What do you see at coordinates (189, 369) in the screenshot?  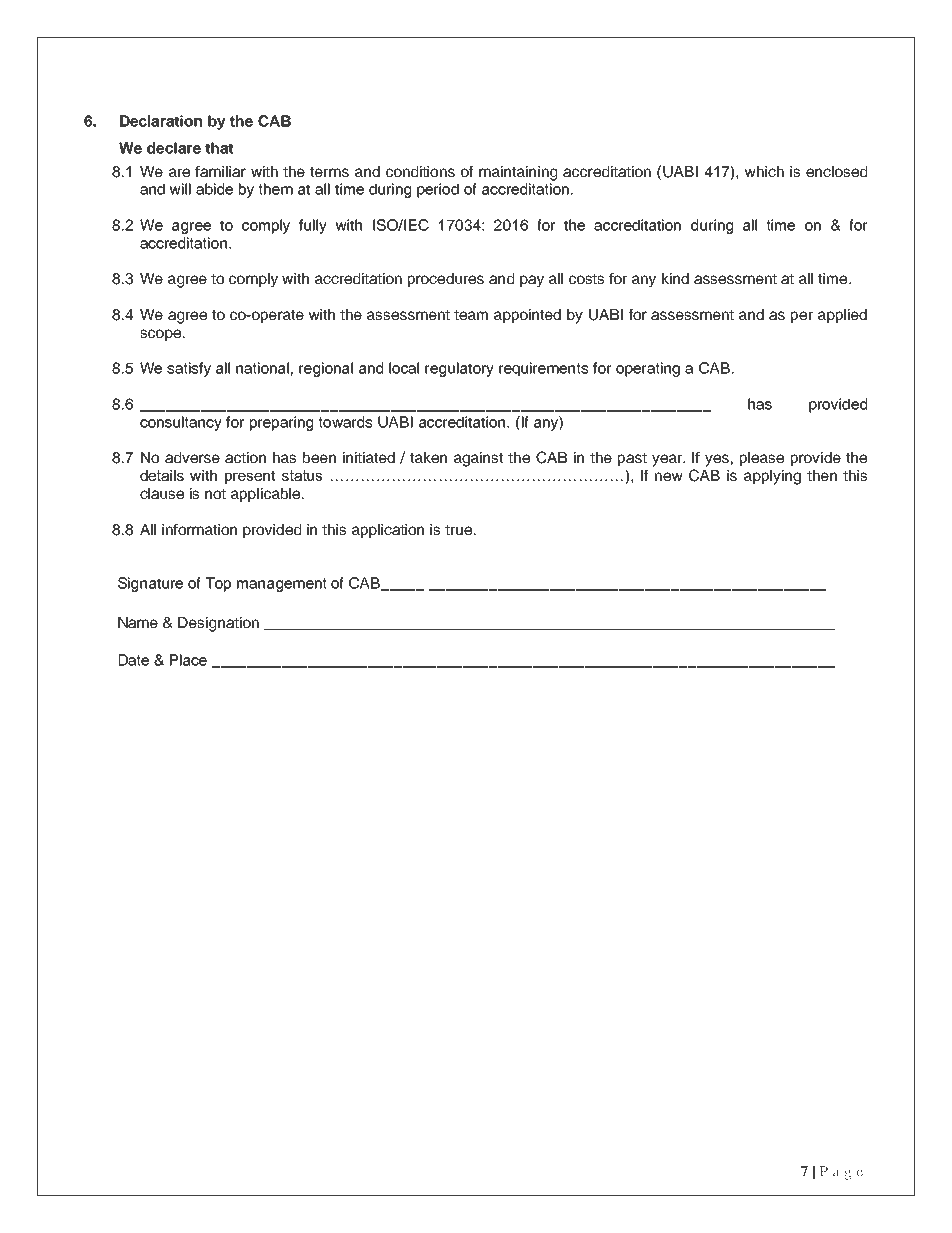 I see `satisfy` at bounding box center [189, 369].
